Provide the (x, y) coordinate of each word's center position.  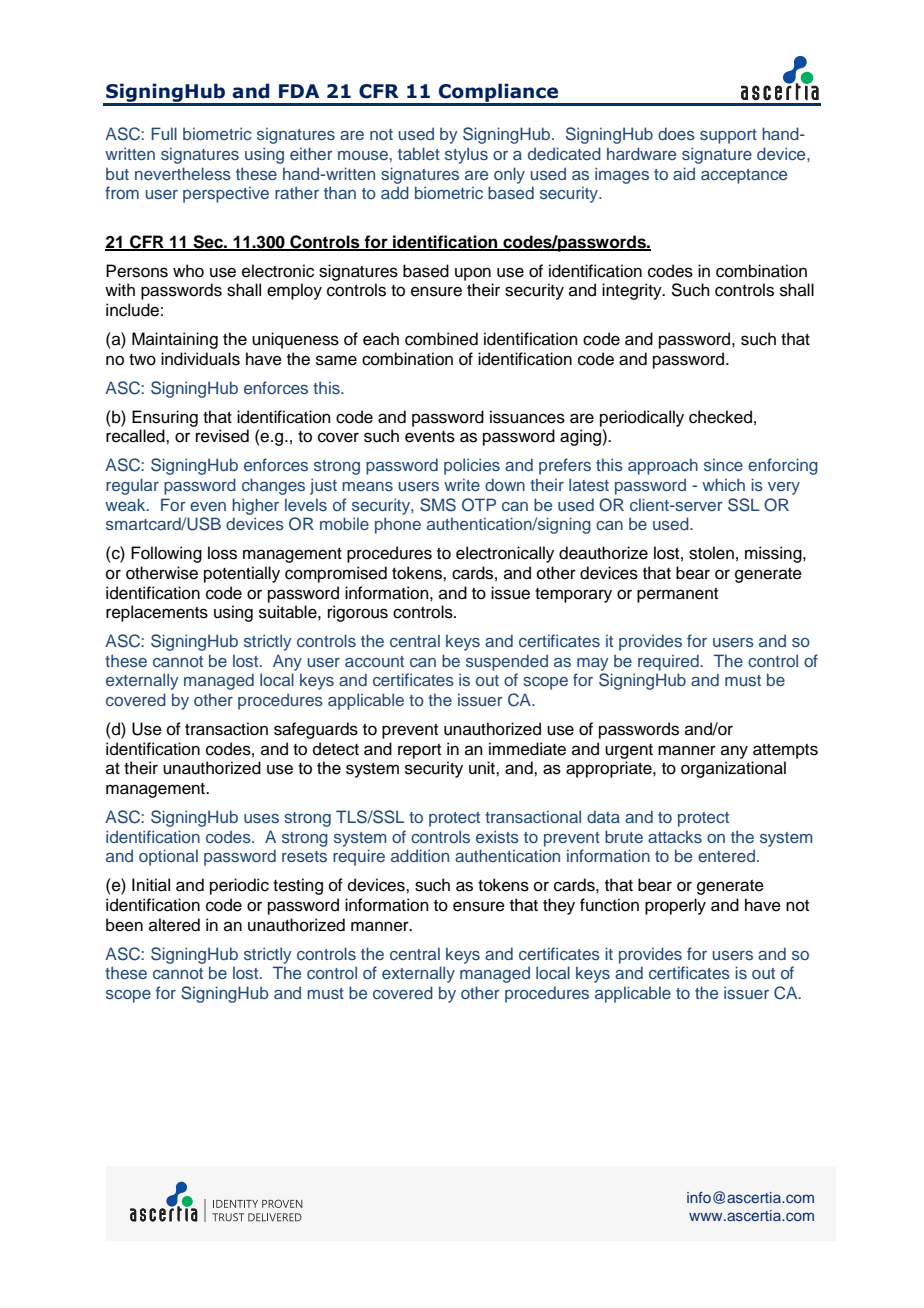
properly (675, 906)
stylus (466, 155)
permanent (677, 595)
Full (164, 133)
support (728, 136)
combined (441, 339)
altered (174, 925)
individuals (200, 359)
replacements (157, 613)
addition (420, 855)
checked (720, 417)
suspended (507, 662)
